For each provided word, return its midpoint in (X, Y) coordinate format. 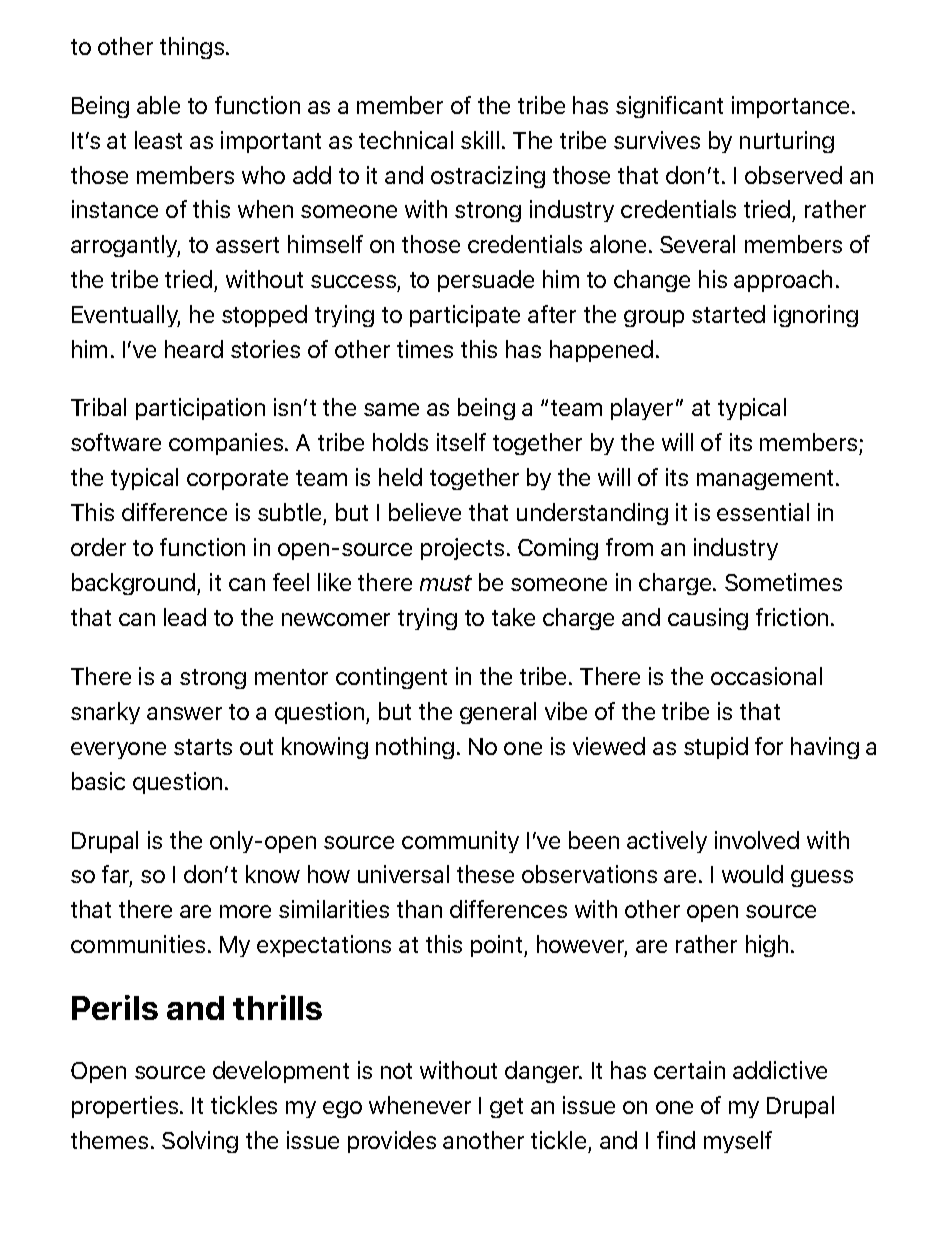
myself (738, 1142)
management (765, 480)
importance (792, 107)
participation (200, 409)
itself (461, 442)
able (158, 105)
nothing (415, 748)
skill (480, 140)
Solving (200, 1142)
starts (203, 747)
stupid (716, 748)
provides (392, 1142)
